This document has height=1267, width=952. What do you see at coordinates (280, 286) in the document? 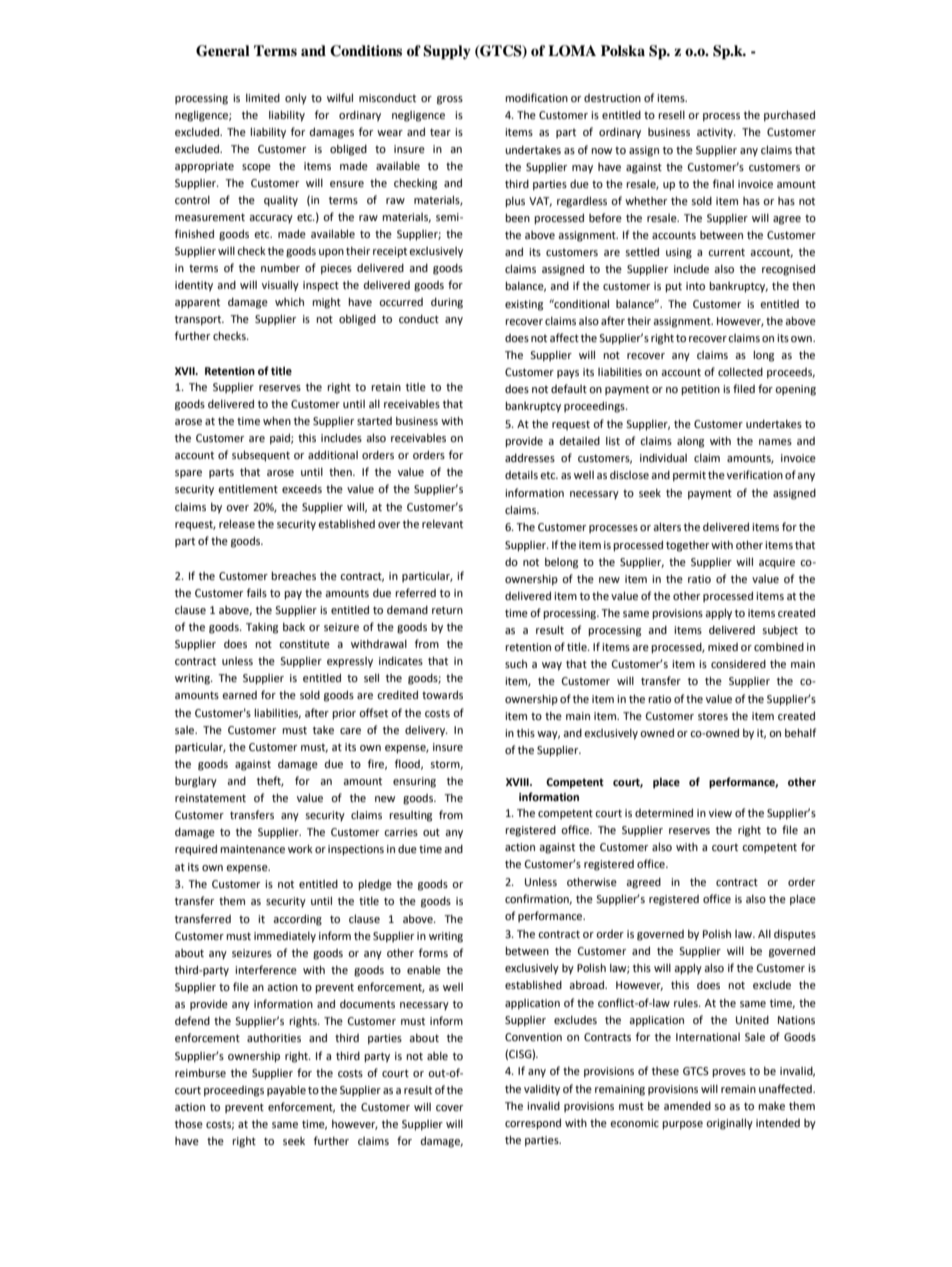
I see `visually` at bounding box center [280, 286].
